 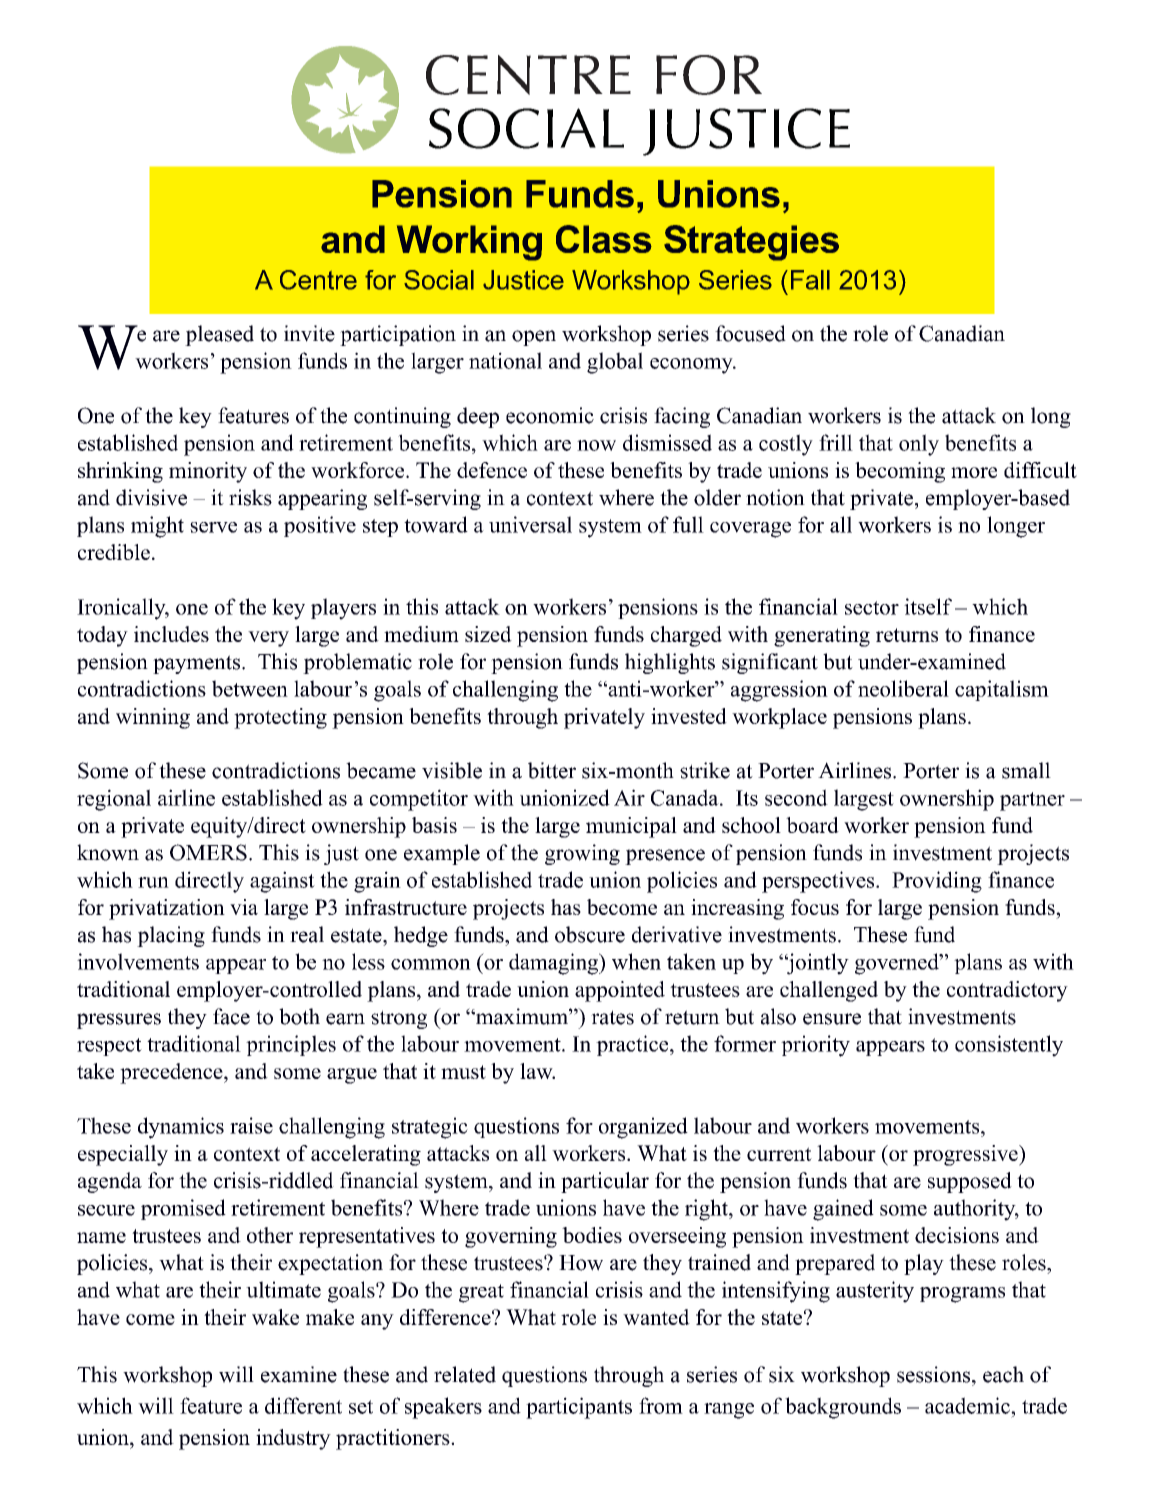 I want to click on participants, so click(x=579, y=1408).
